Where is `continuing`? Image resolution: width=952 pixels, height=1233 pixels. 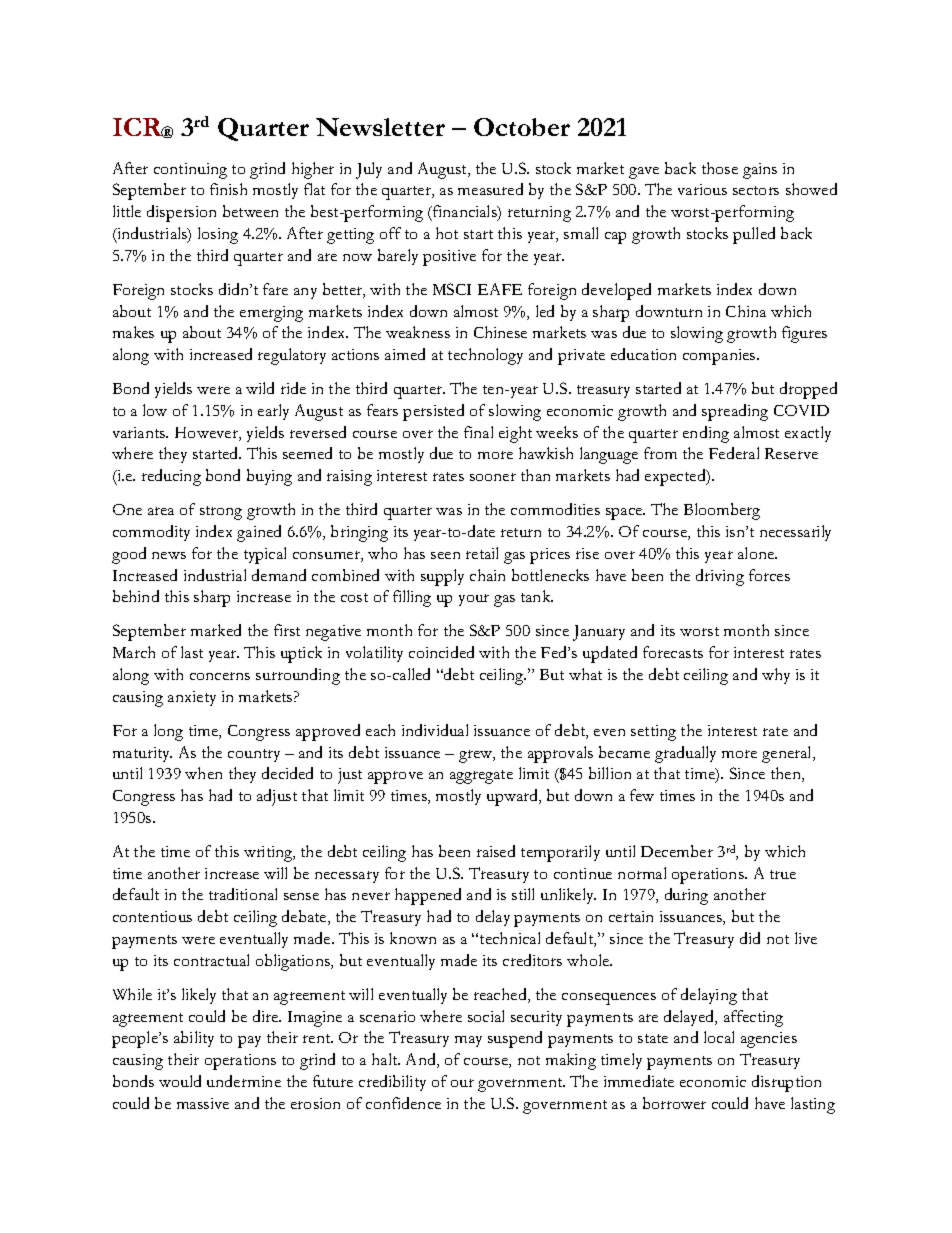 continuing is located at coordinates (190, 171).
